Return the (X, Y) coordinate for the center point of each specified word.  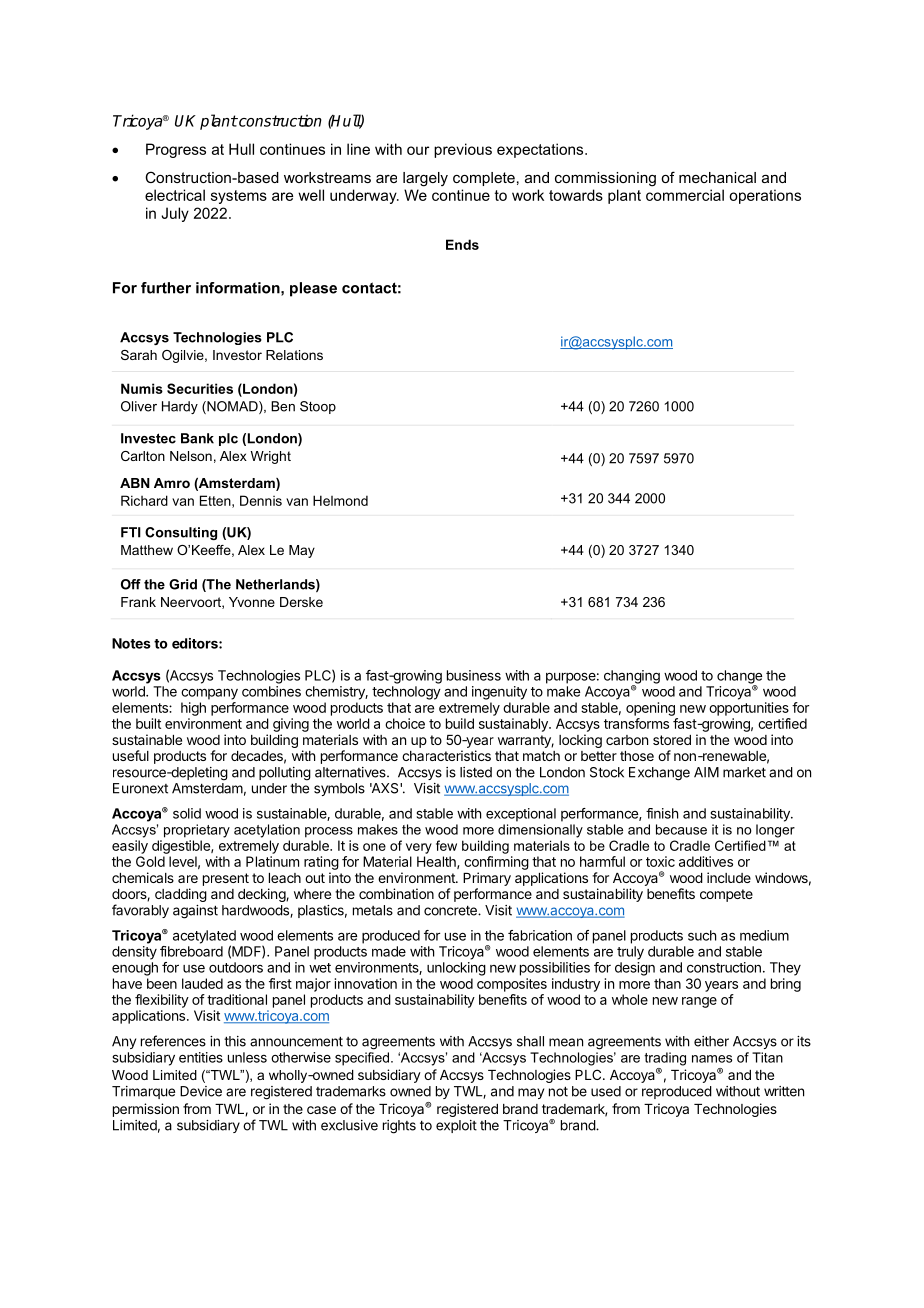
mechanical (717, 177)
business (474, 675)
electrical (175, 195)
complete (484, 179)
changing (632, 678)
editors (196, 643)
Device (201, 1091)
